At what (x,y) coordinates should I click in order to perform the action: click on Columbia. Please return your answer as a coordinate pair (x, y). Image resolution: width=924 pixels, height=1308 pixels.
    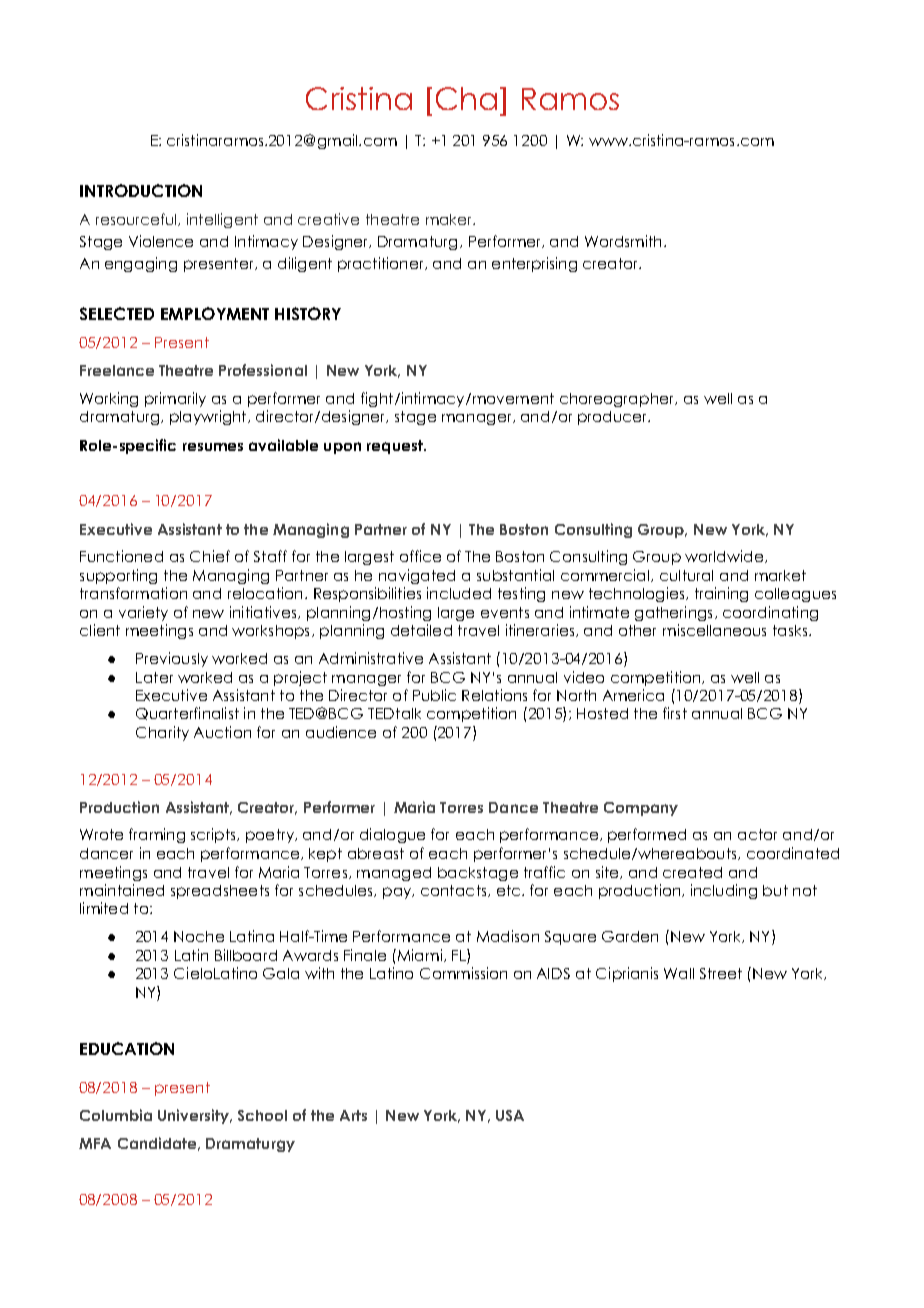
    Looking at the image, I should click on (116, 1115).
